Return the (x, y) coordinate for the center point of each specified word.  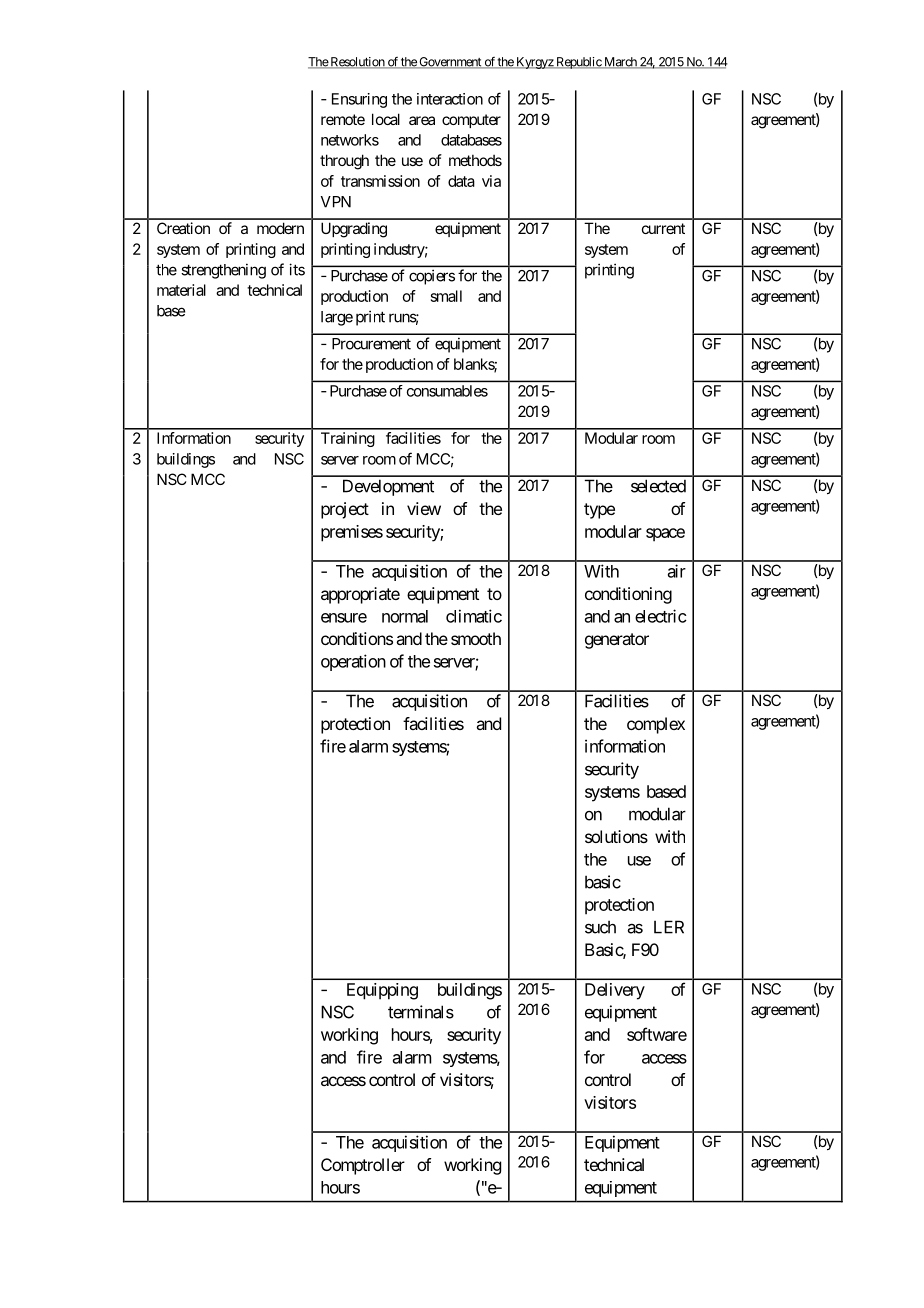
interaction (450, 99)
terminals (421, 1012)
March (620, 63)
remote (343, 119)
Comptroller (363, 1166)
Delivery (615, 991)
